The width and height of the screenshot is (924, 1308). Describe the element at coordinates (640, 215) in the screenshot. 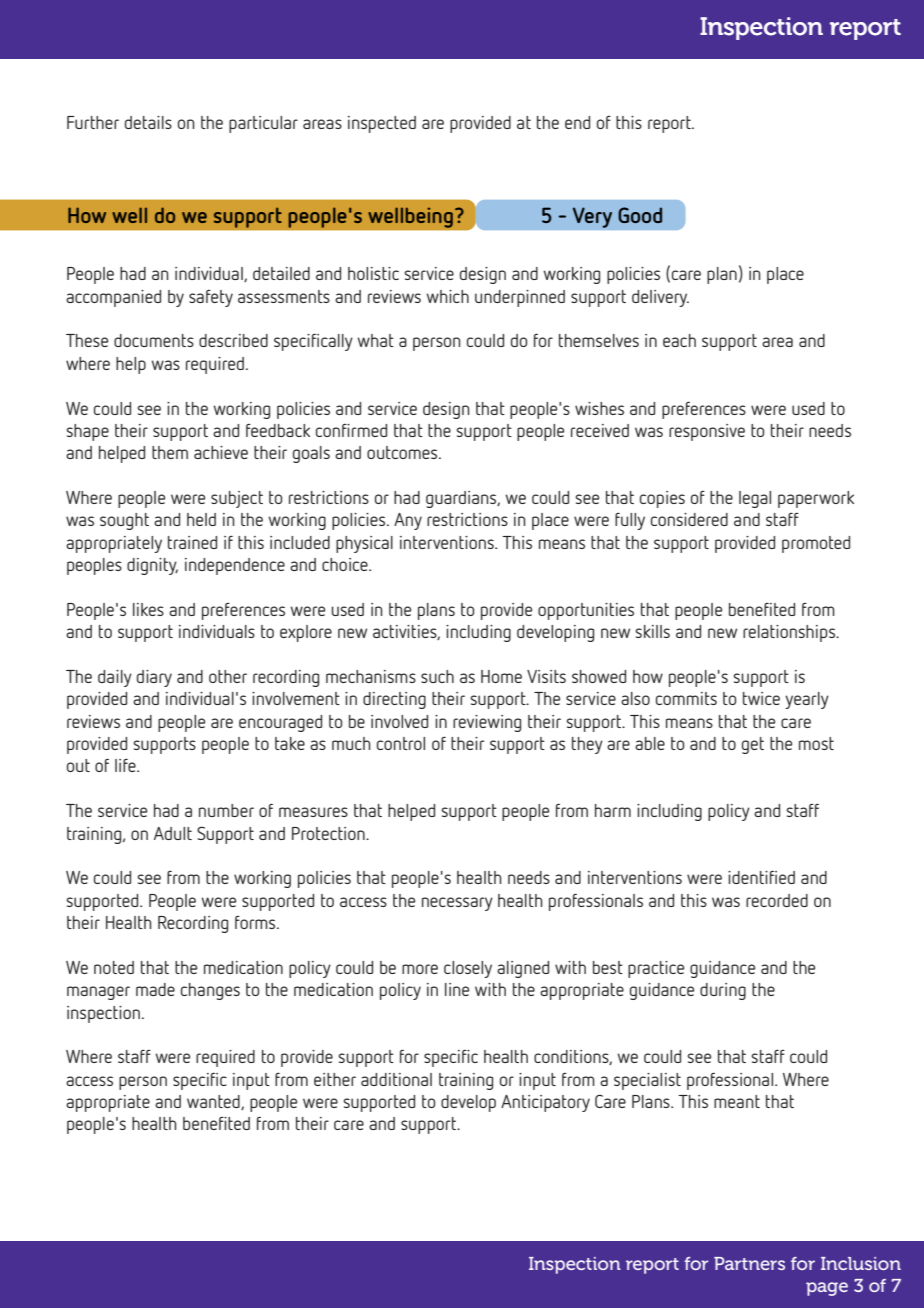

I see `Good` at that location.
